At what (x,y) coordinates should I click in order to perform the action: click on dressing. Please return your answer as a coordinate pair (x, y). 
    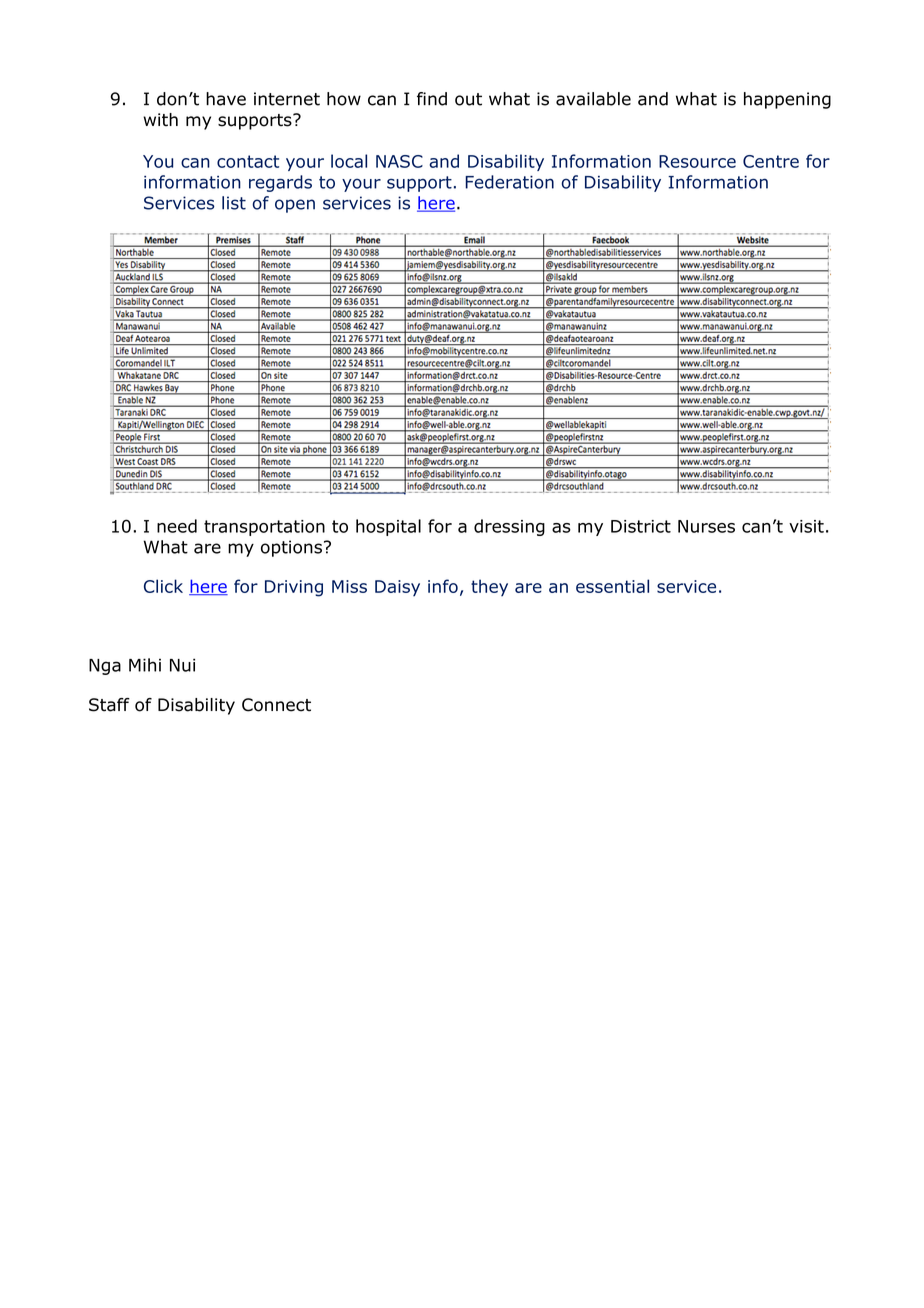
    Looking at the image, I should click on (509, 527).
